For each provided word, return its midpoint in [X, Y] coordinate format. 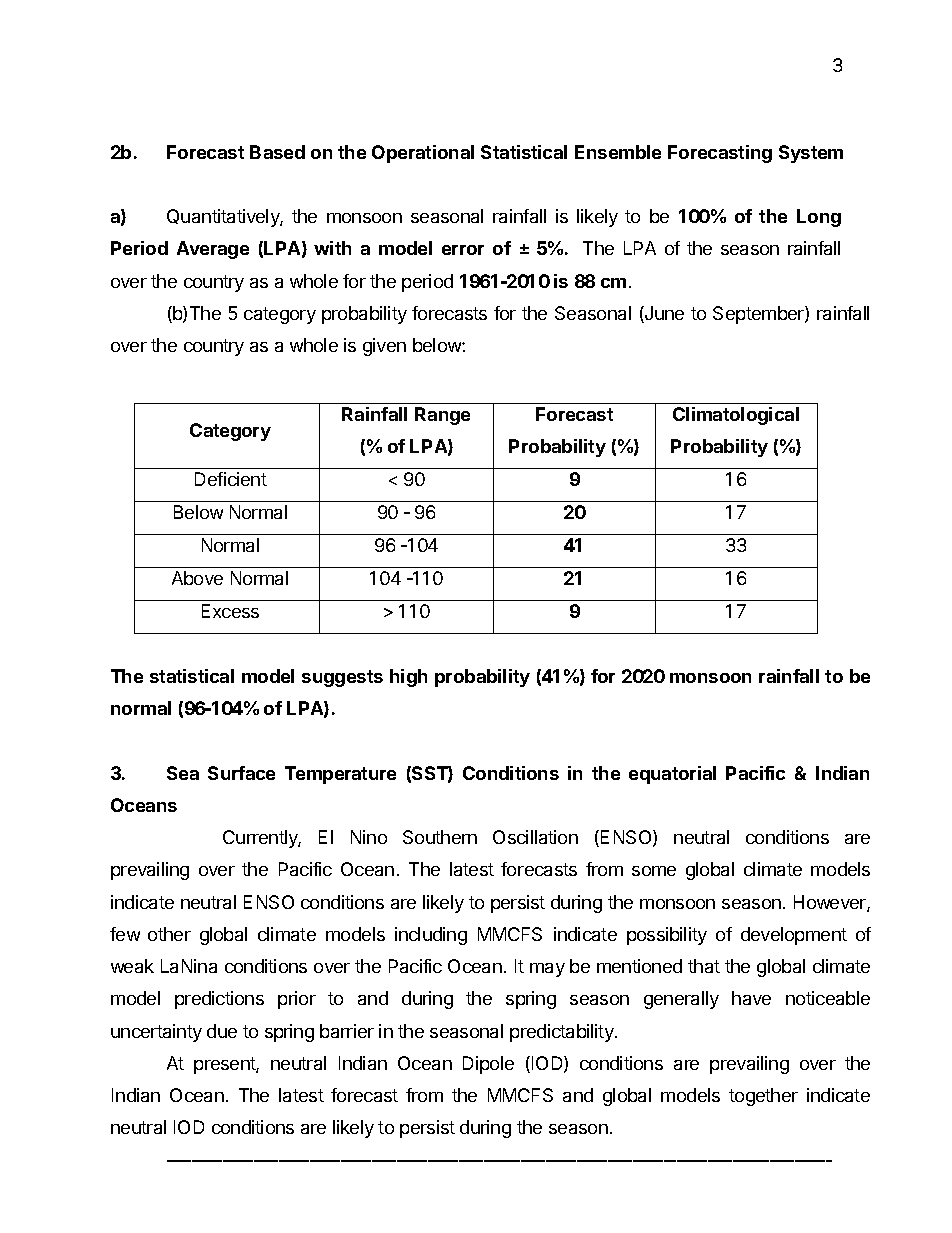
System [811, 154]
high [408, 678]
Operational [423, 154]
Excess [230, 611]
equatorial [672, 775]
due [222, 1031]
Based [277, 152]
